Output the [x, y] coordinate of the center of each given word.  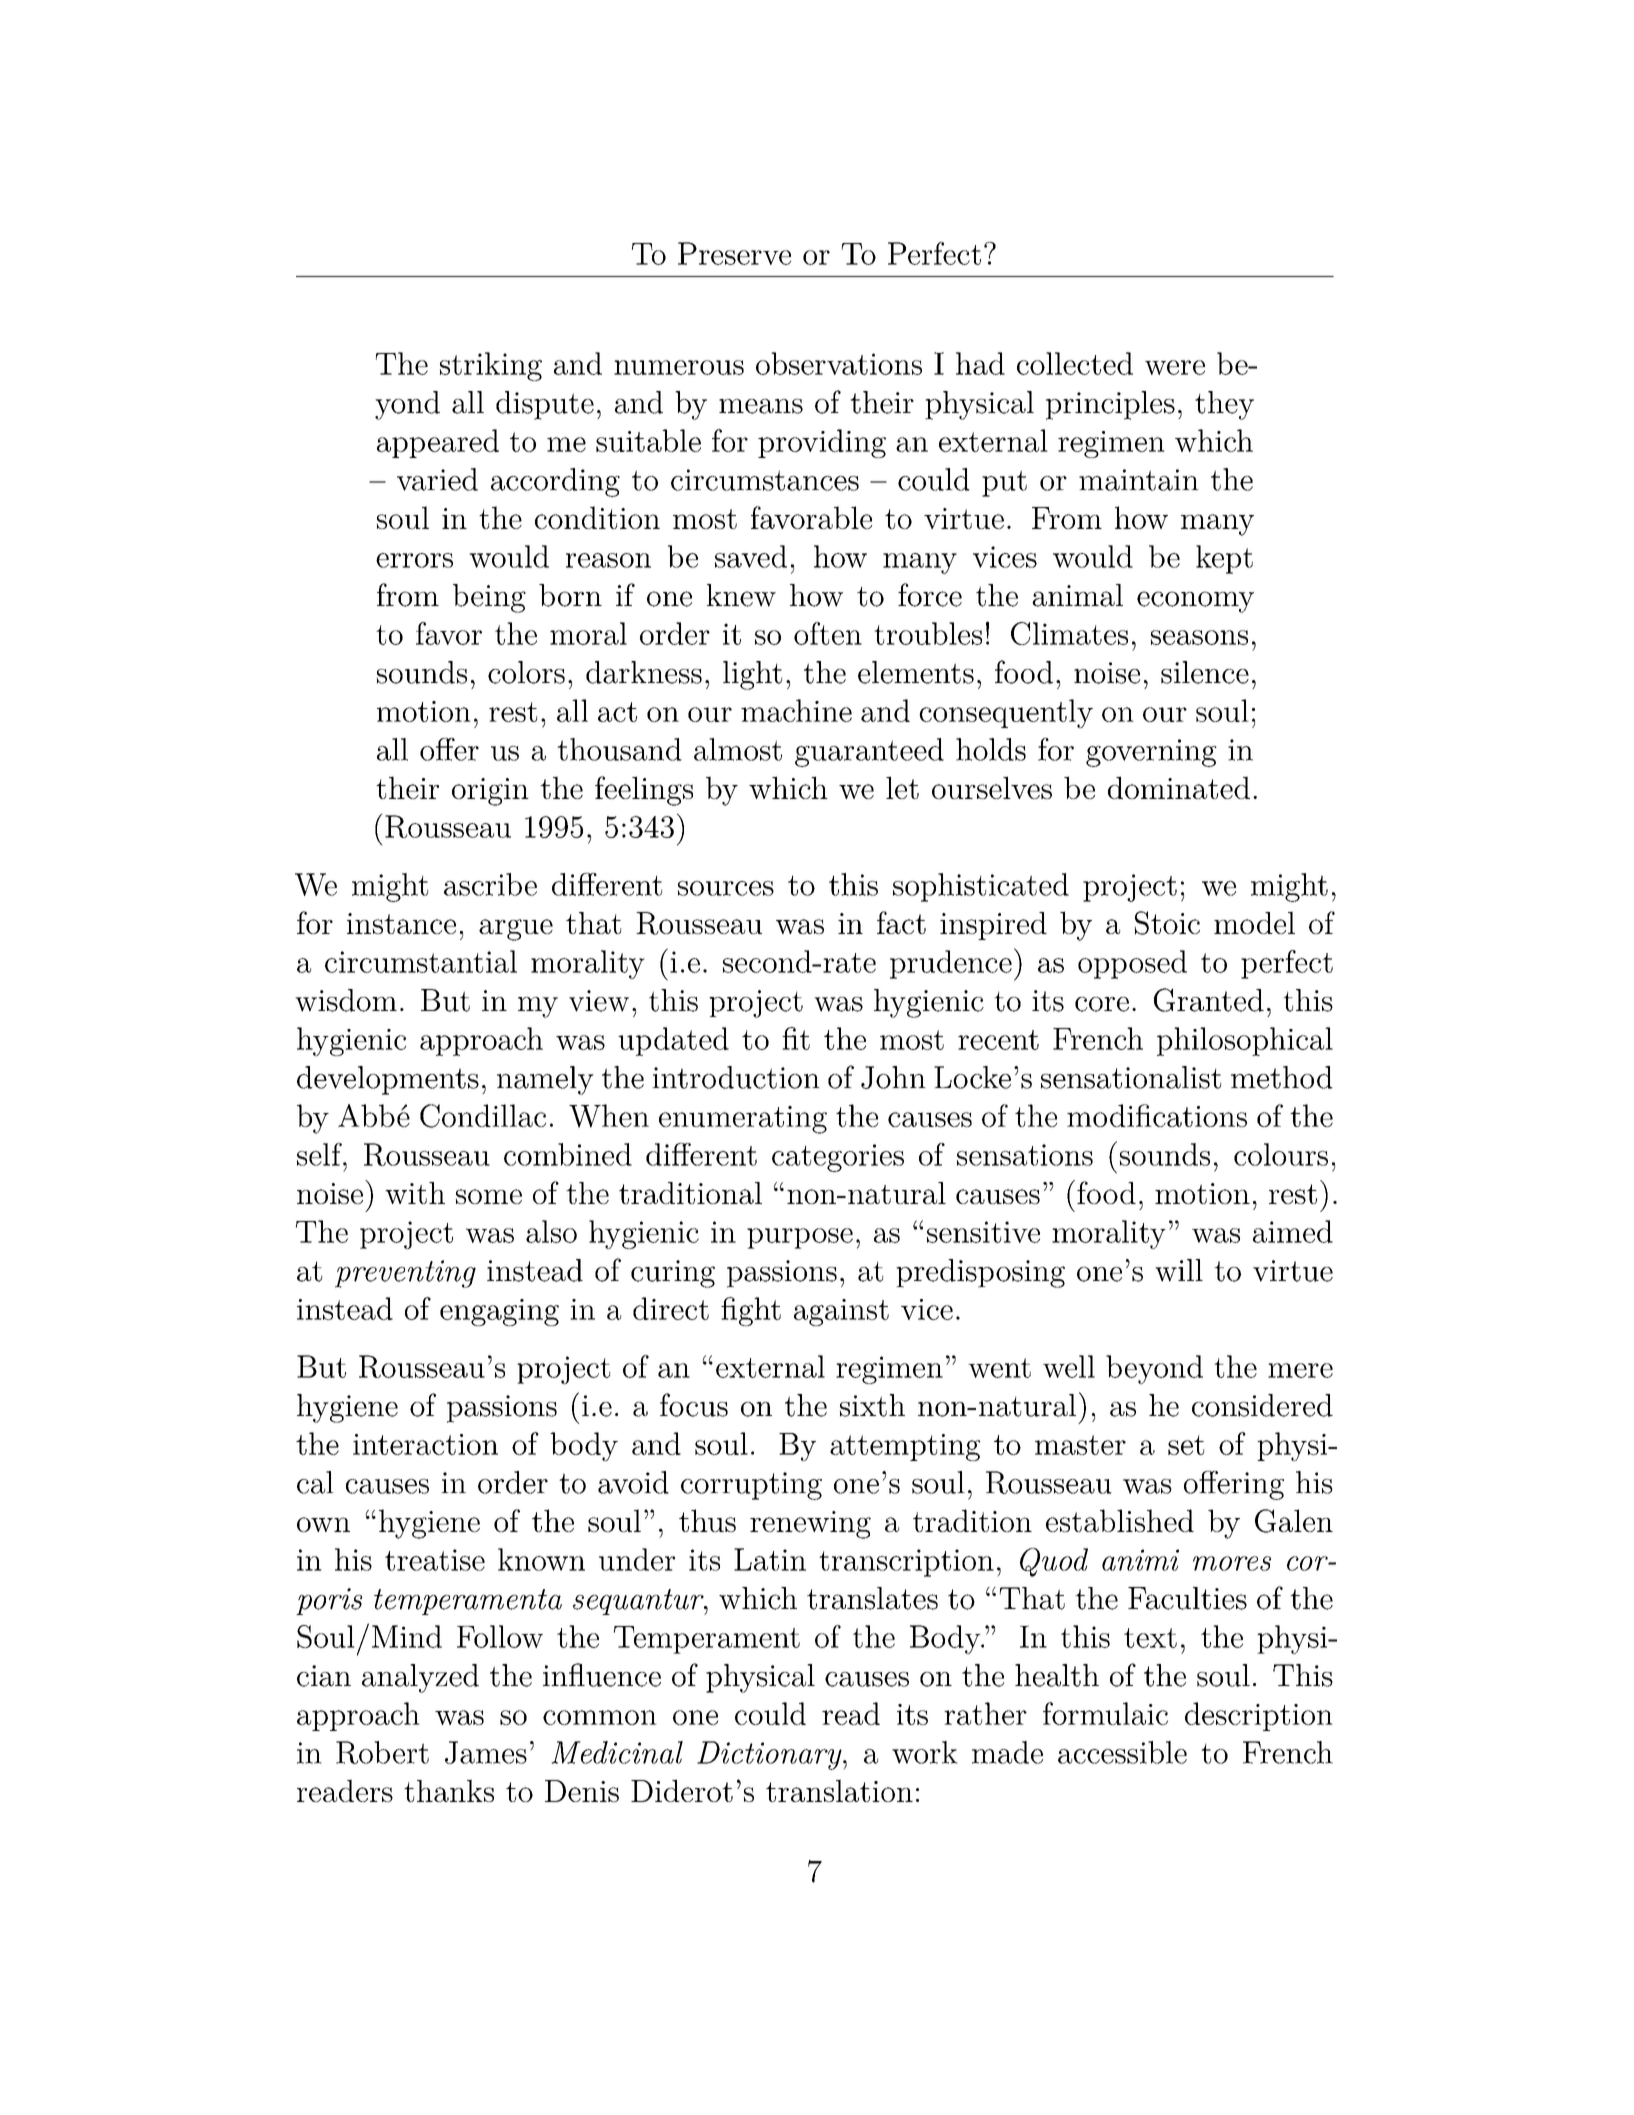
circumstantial [421, 961]
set [1186, 1445]
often [828, 633]
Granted [1209, 1000]
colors [526, 672]
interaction [425, 1444]
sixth [872, 1405]
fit [796, 1038]
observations [839, 363]
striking [491, 366]
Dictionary [770, 1755]
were [1175, 367]
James [486, 1752]
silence [1205, 672]
